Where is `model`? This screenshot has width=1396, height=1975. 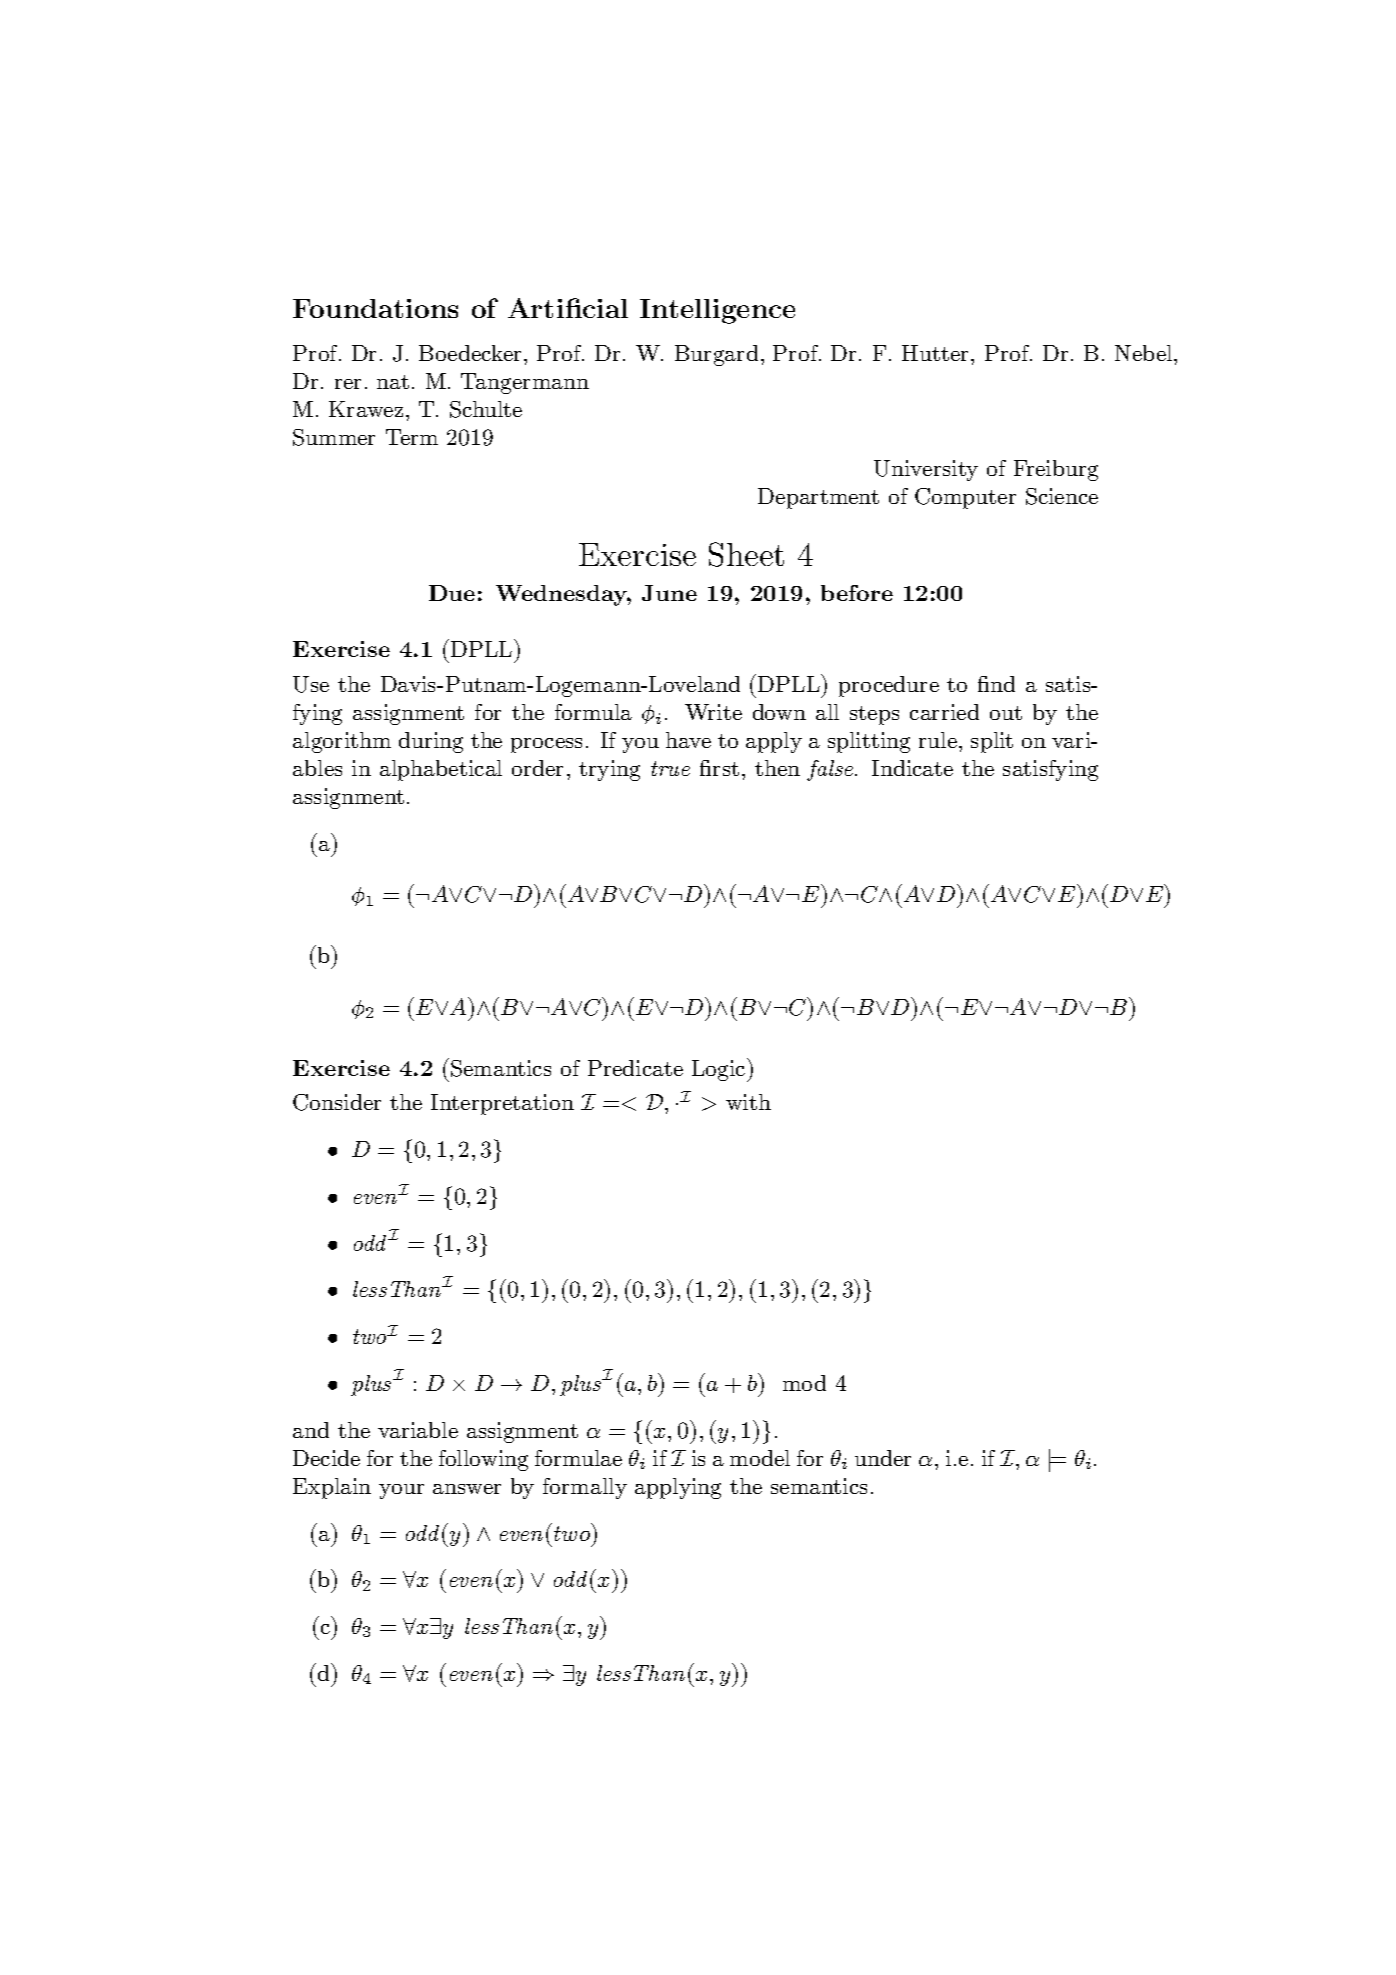 model is located at coordinates (760, 1458).
